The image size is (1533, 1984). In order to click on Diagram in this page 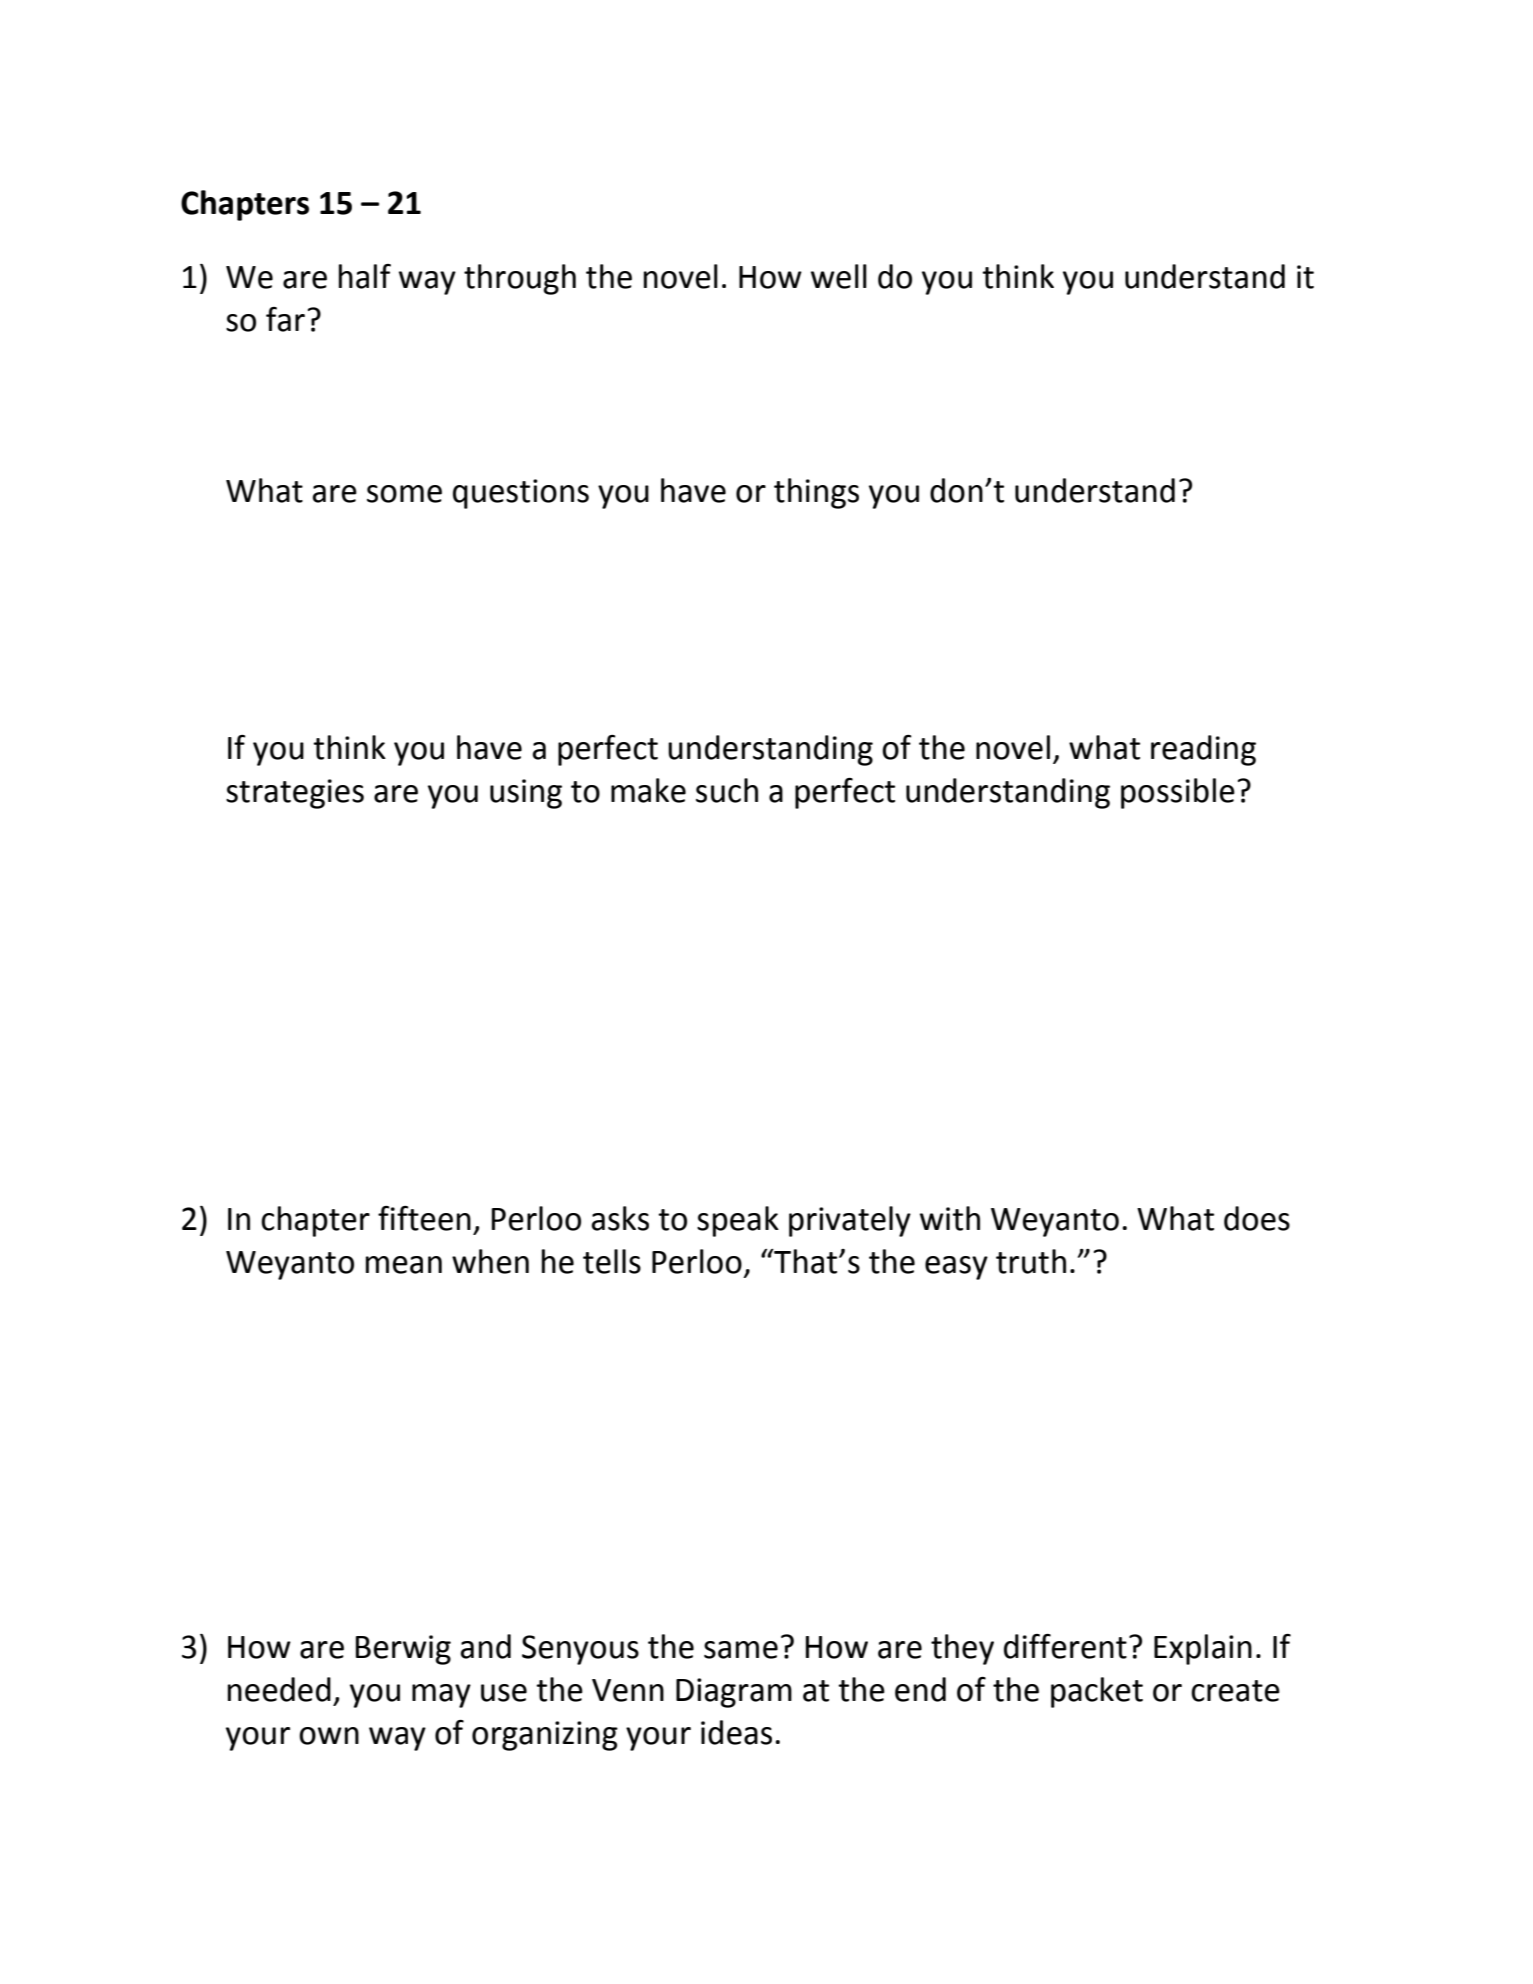, I will do `click(734, 1693)`.
